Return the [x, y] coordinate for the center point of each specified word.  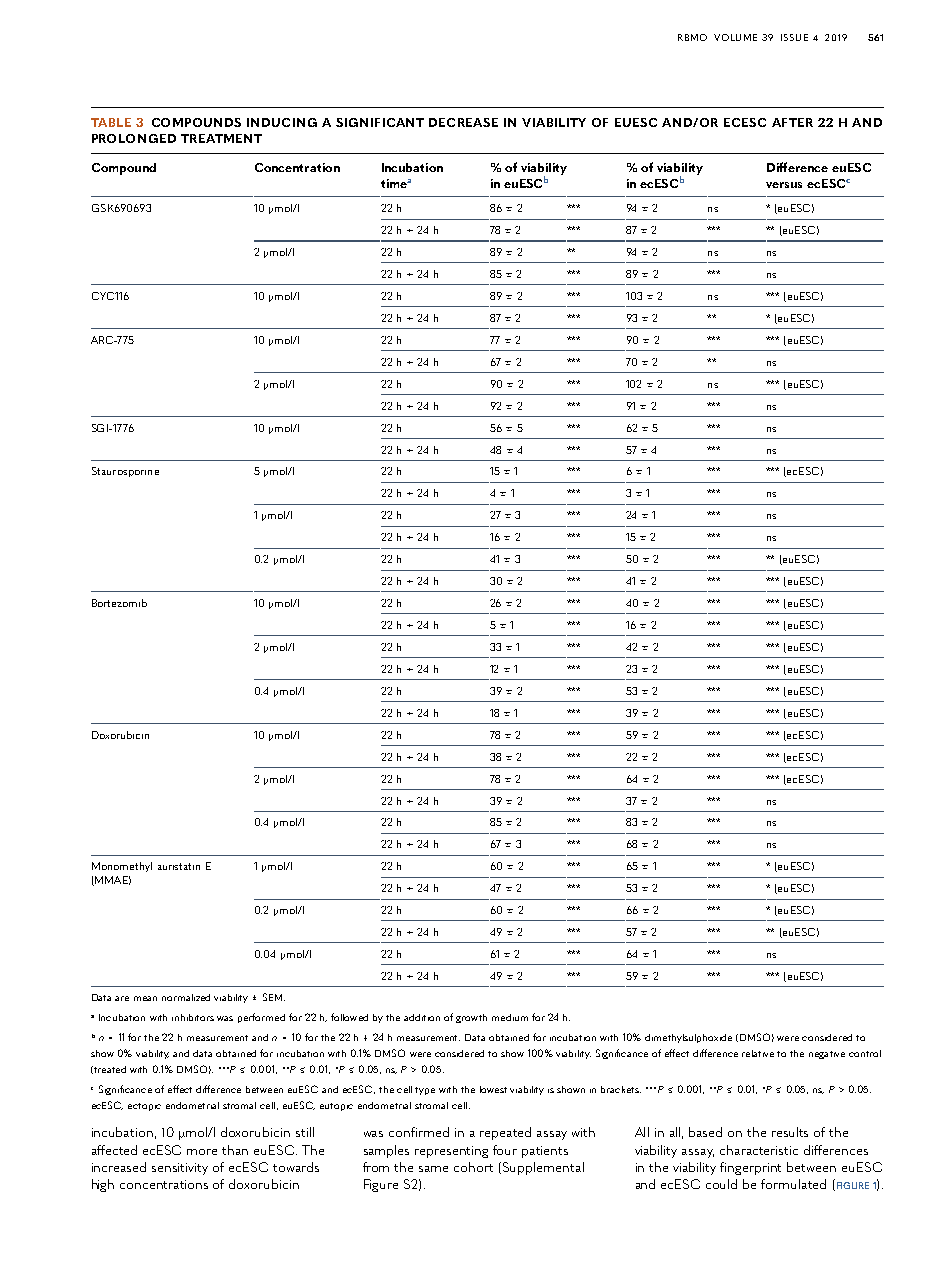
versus [784, 185]
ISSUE [794, 37]
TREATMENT [221, 138]
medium [510, 1017]
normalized [186, 997]
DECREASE [463, 122]
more [202, 1152]
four [505, 1150]
